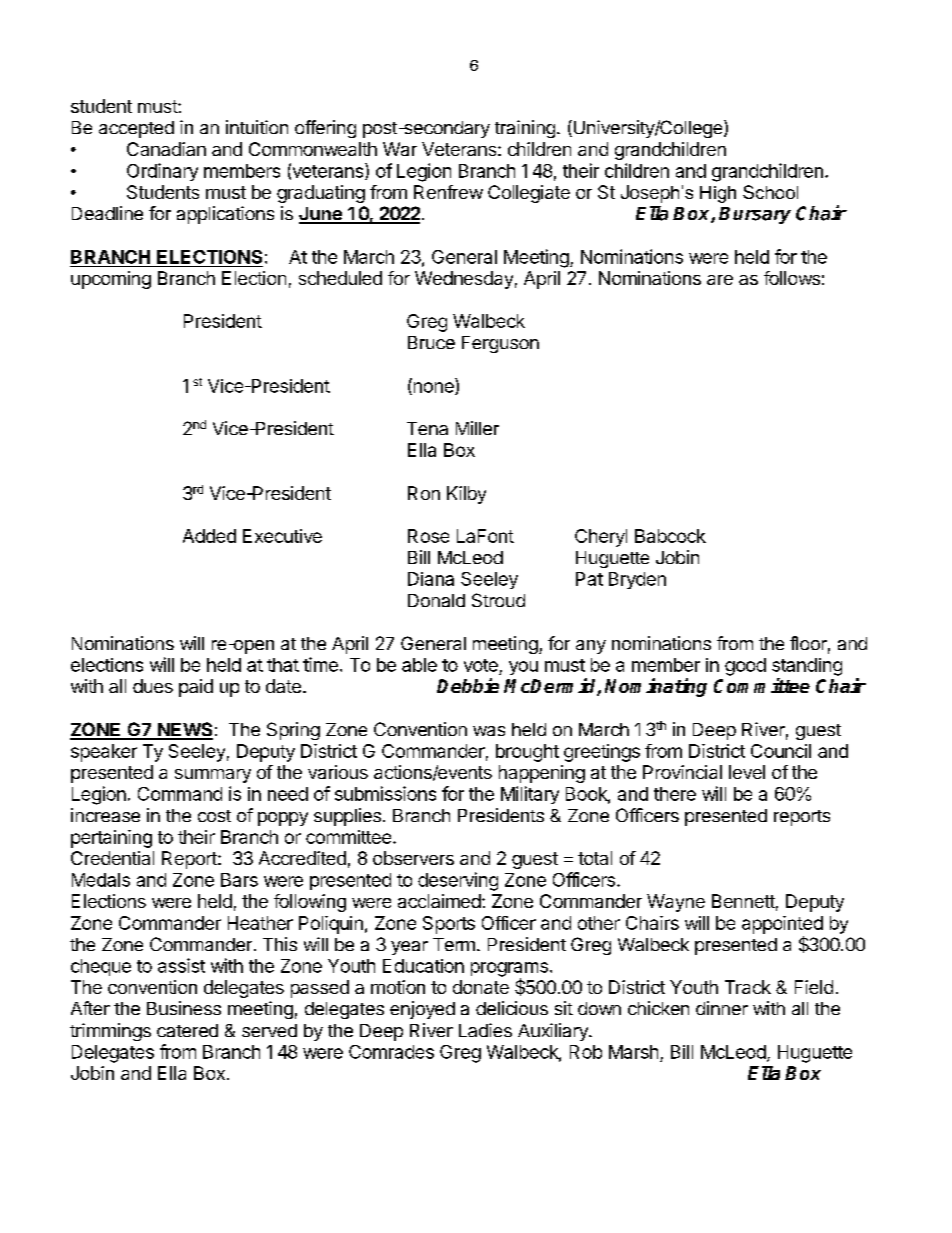 Image resolution: width=952 pixels, height=1233 pixels. I want to click on War, so click(400, 149).
